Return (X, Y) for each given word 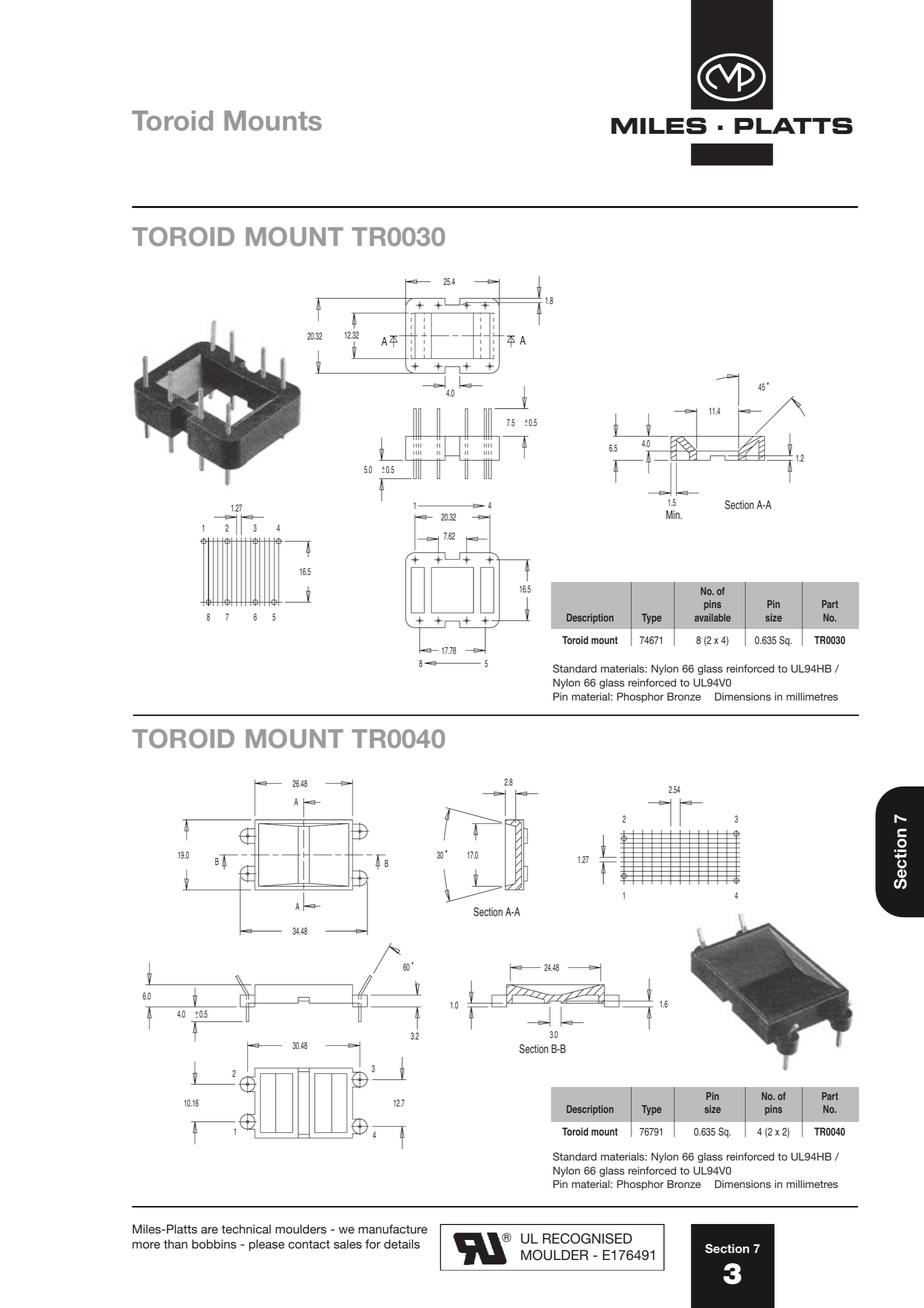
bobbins (214, 1244)
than (176, 1244)
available (712, 617)
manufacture (392, 1229)
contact (309, 1244)
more (146, 1245)
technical (246, 1229)
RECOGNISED (587, 1238)
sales (348, 1244)
